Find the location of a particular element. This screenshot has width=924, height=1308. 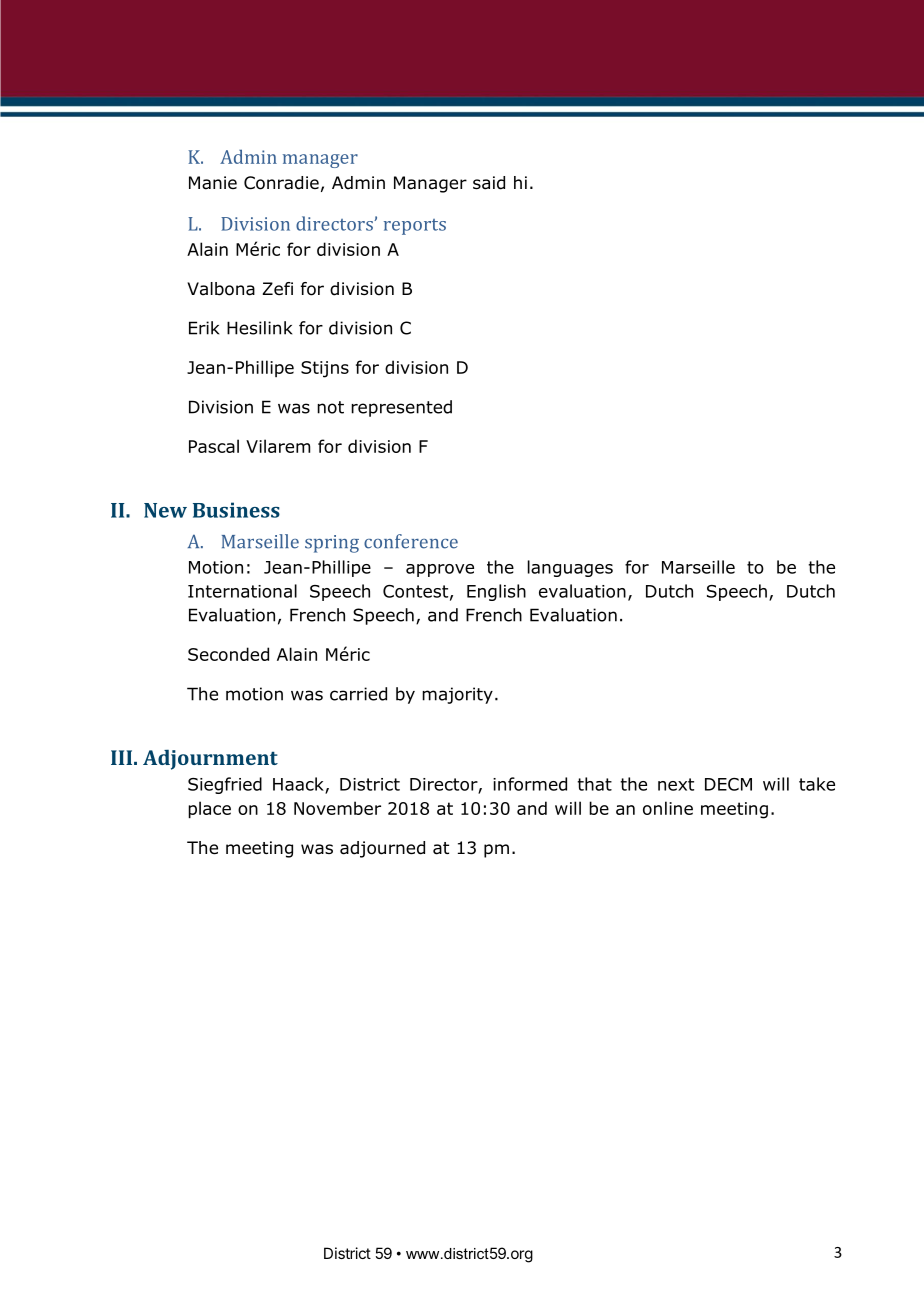

said is located at coordinates (489, 183).
